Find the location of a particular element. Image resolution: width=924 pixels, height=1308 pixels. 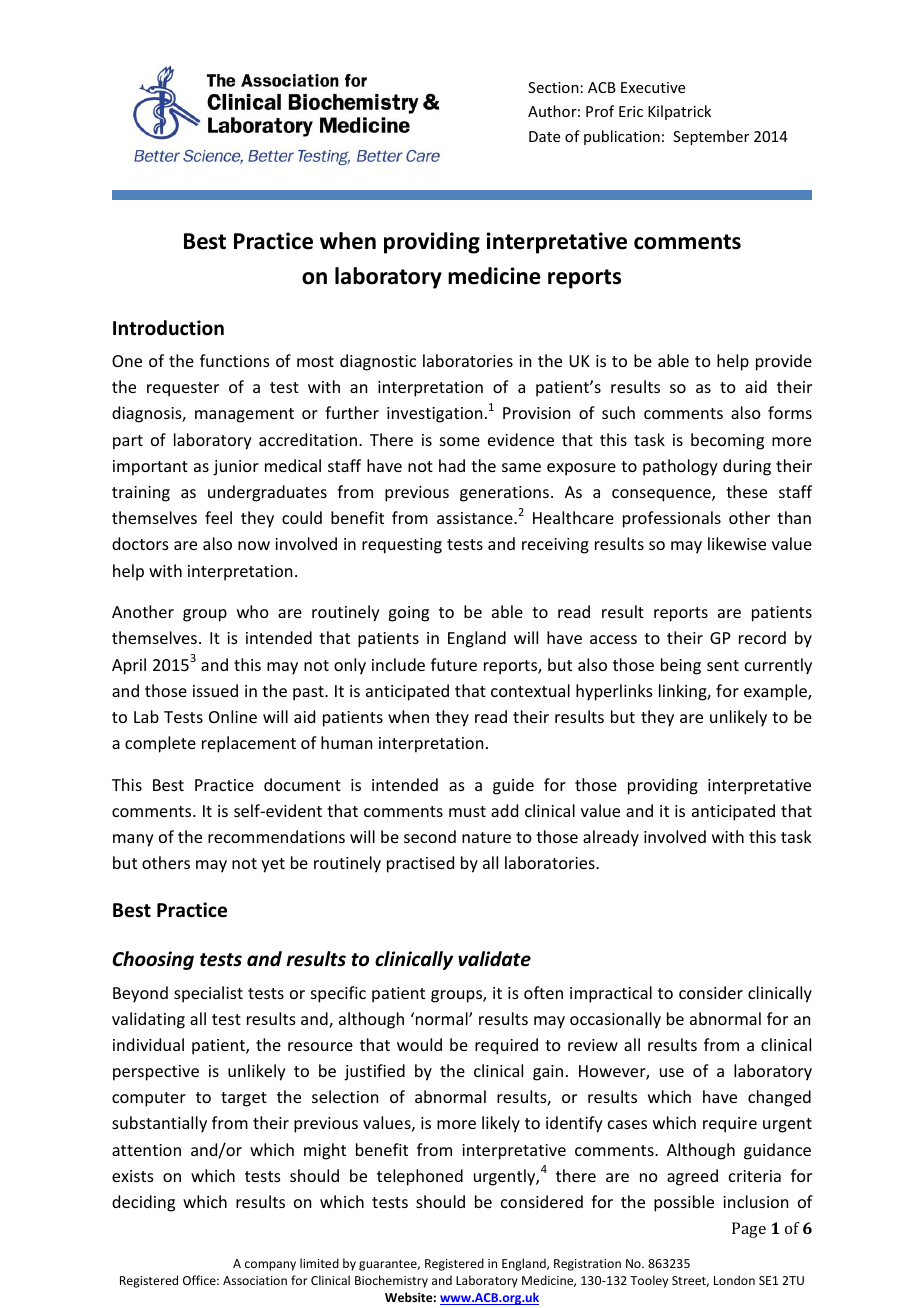

Biochemistry is located at coordinates (391, 1281).
